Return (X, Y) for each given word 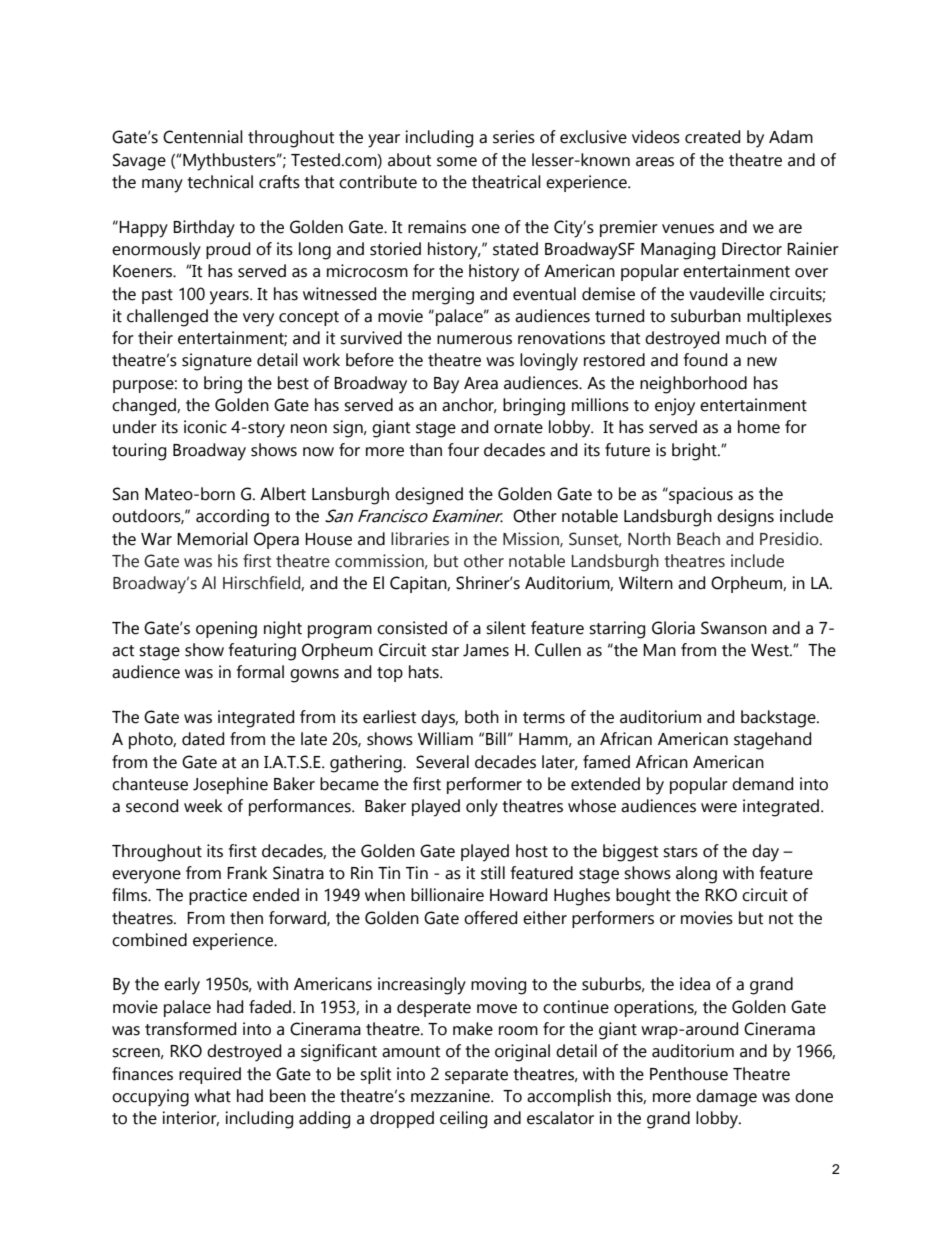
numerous (474, 340)
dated (203, 739)
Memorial (212, 539)
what (212, 1096)
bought (643, 897)
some (457, 162)
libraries (420, 539)
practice (218, 896)
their (155, 338)
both (482, 717)
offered (490, 918)
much (746, 338)
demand (762, 784)
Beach (698, 539)
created (712, 137)
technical (220, 182)
